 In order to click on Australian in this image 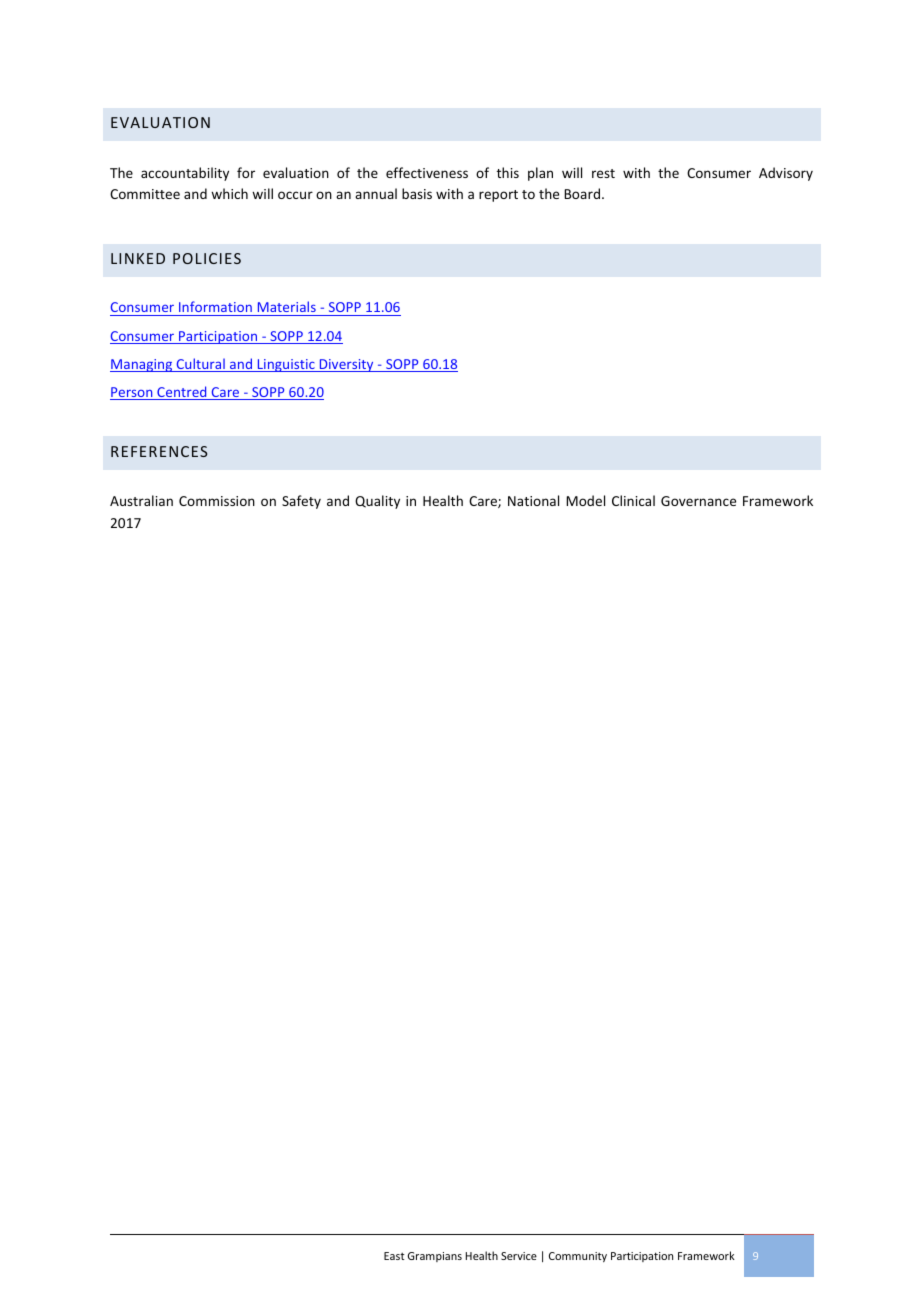, I will do `click(141, 500)`.
